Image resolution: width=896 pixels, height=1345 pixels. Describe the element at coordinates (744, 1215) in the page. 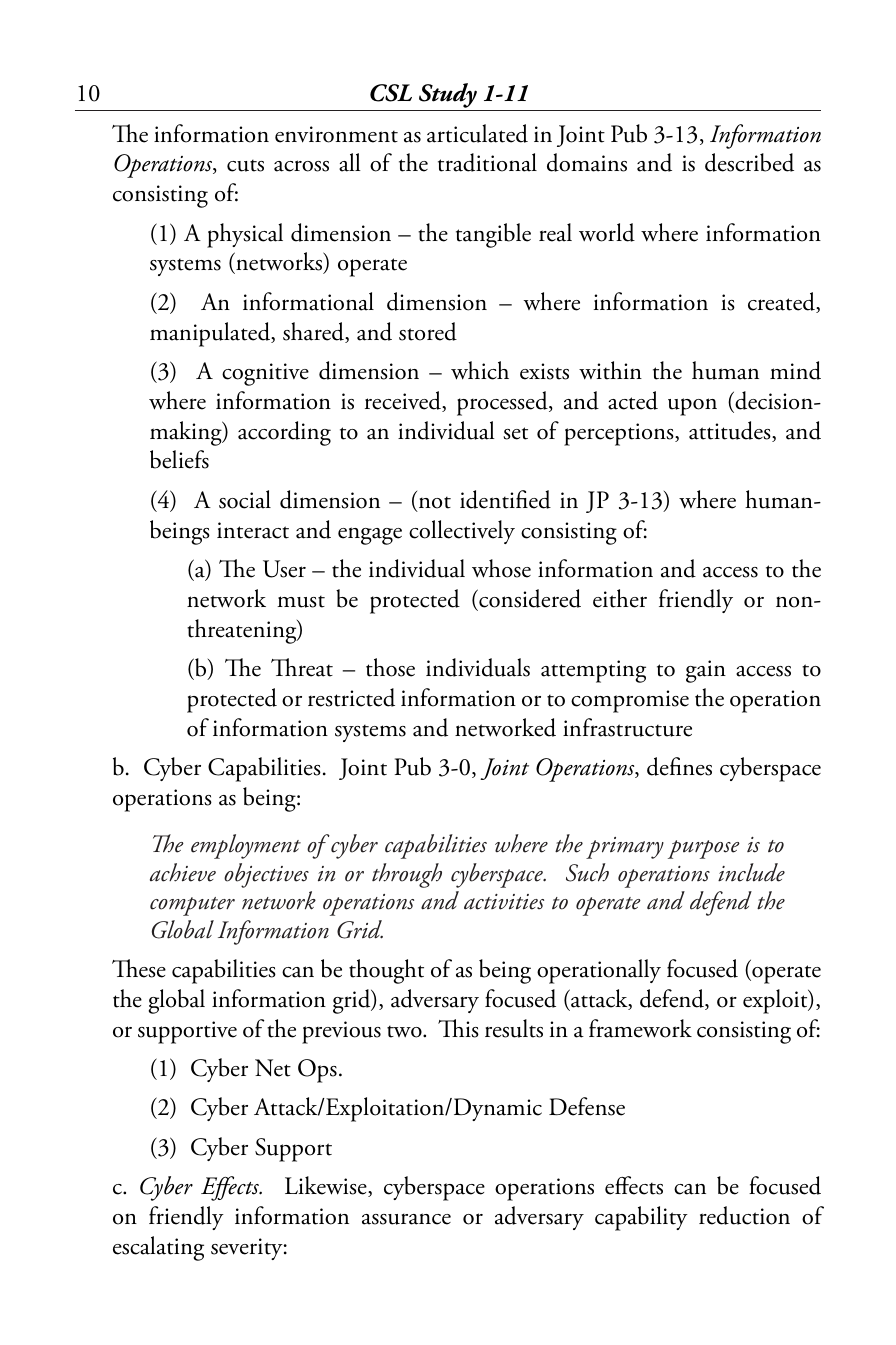

I see `reduction` at that location.
